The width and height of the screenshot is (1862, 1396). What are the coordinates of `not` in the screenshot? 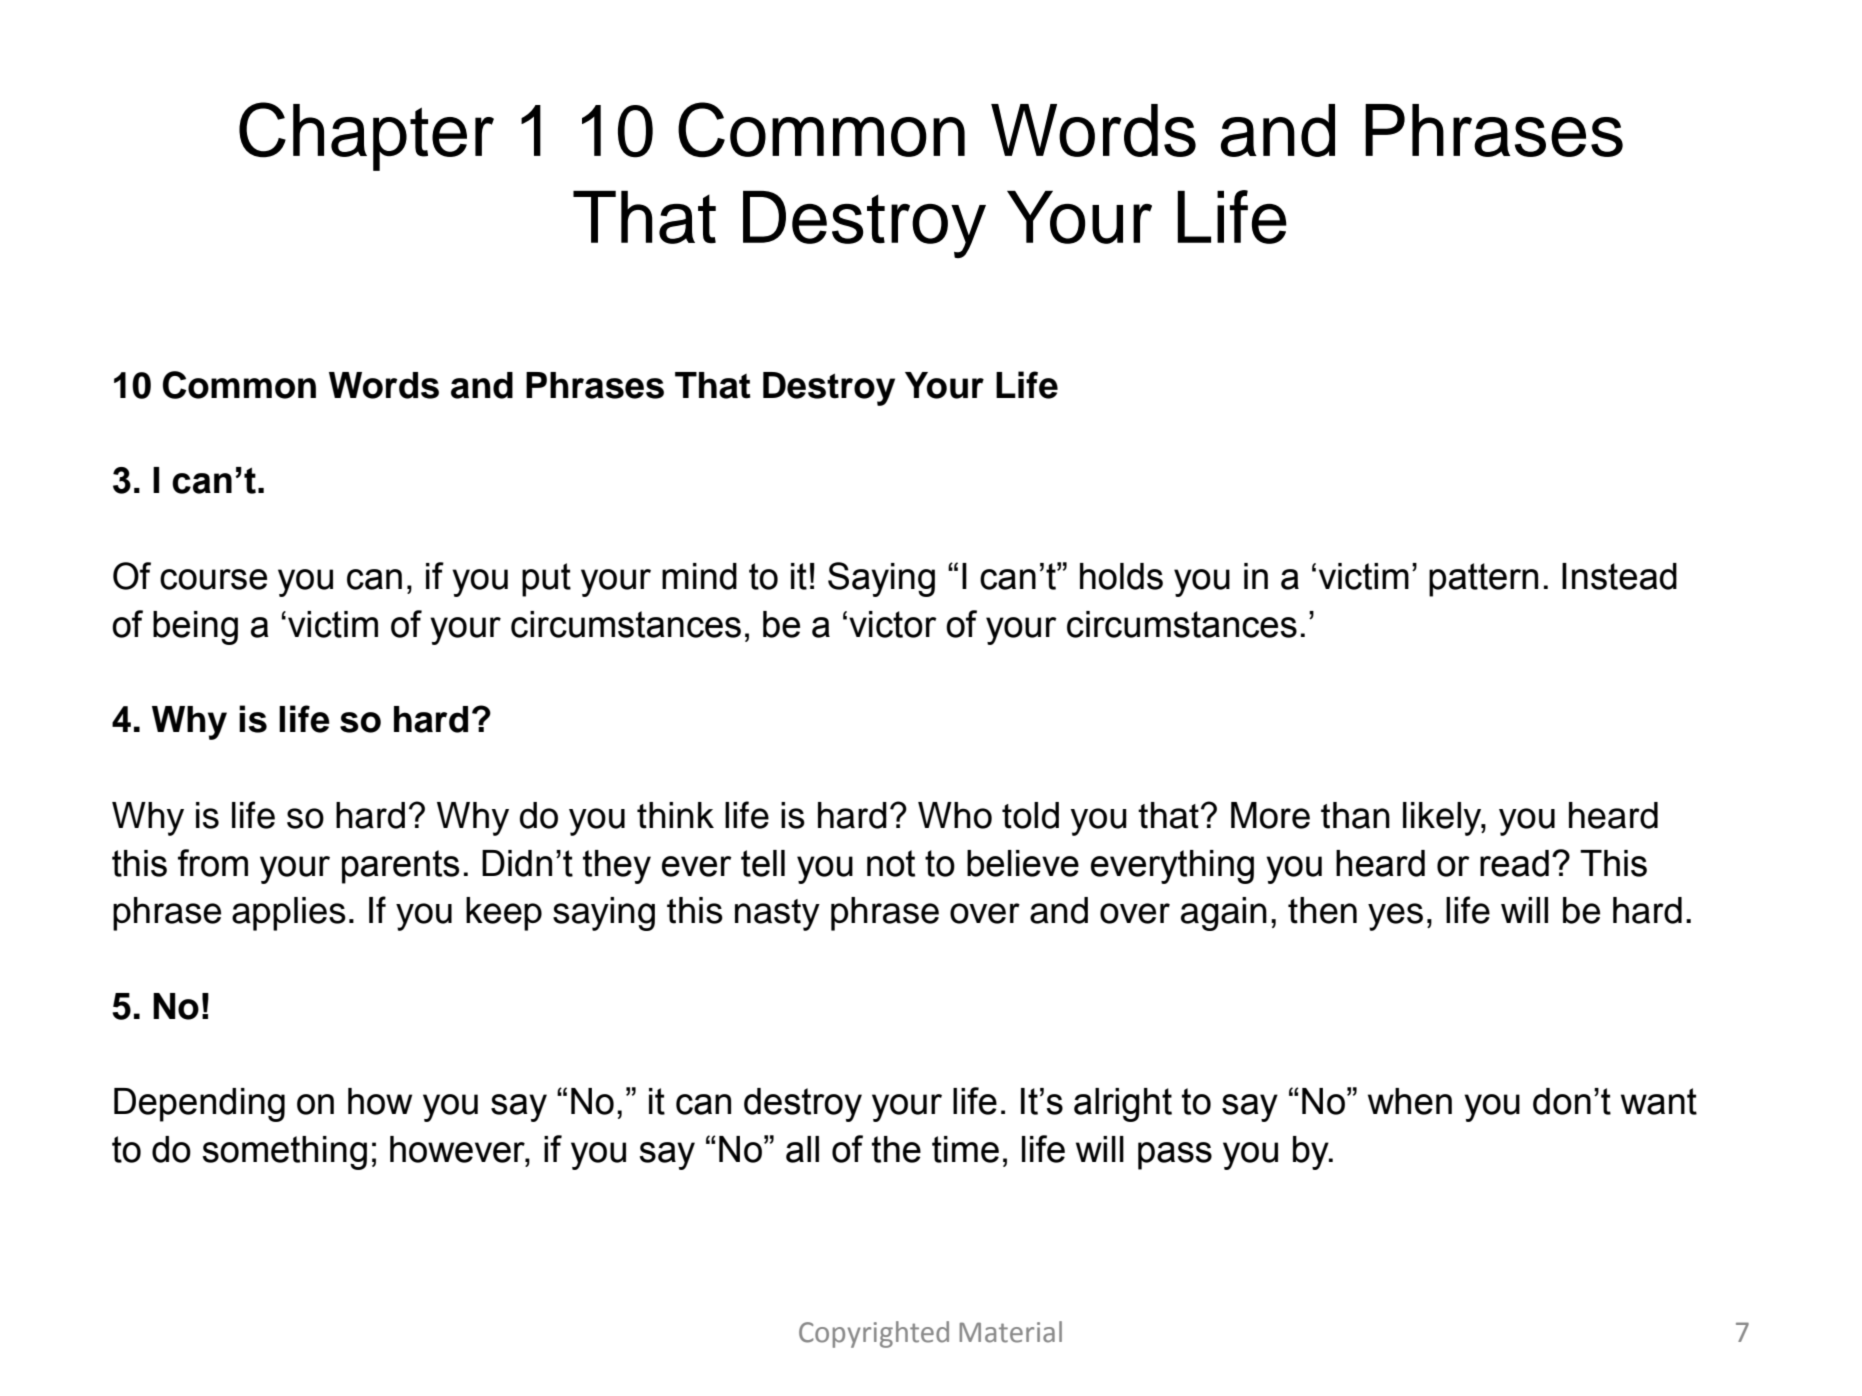 It's located at (891, 863).
